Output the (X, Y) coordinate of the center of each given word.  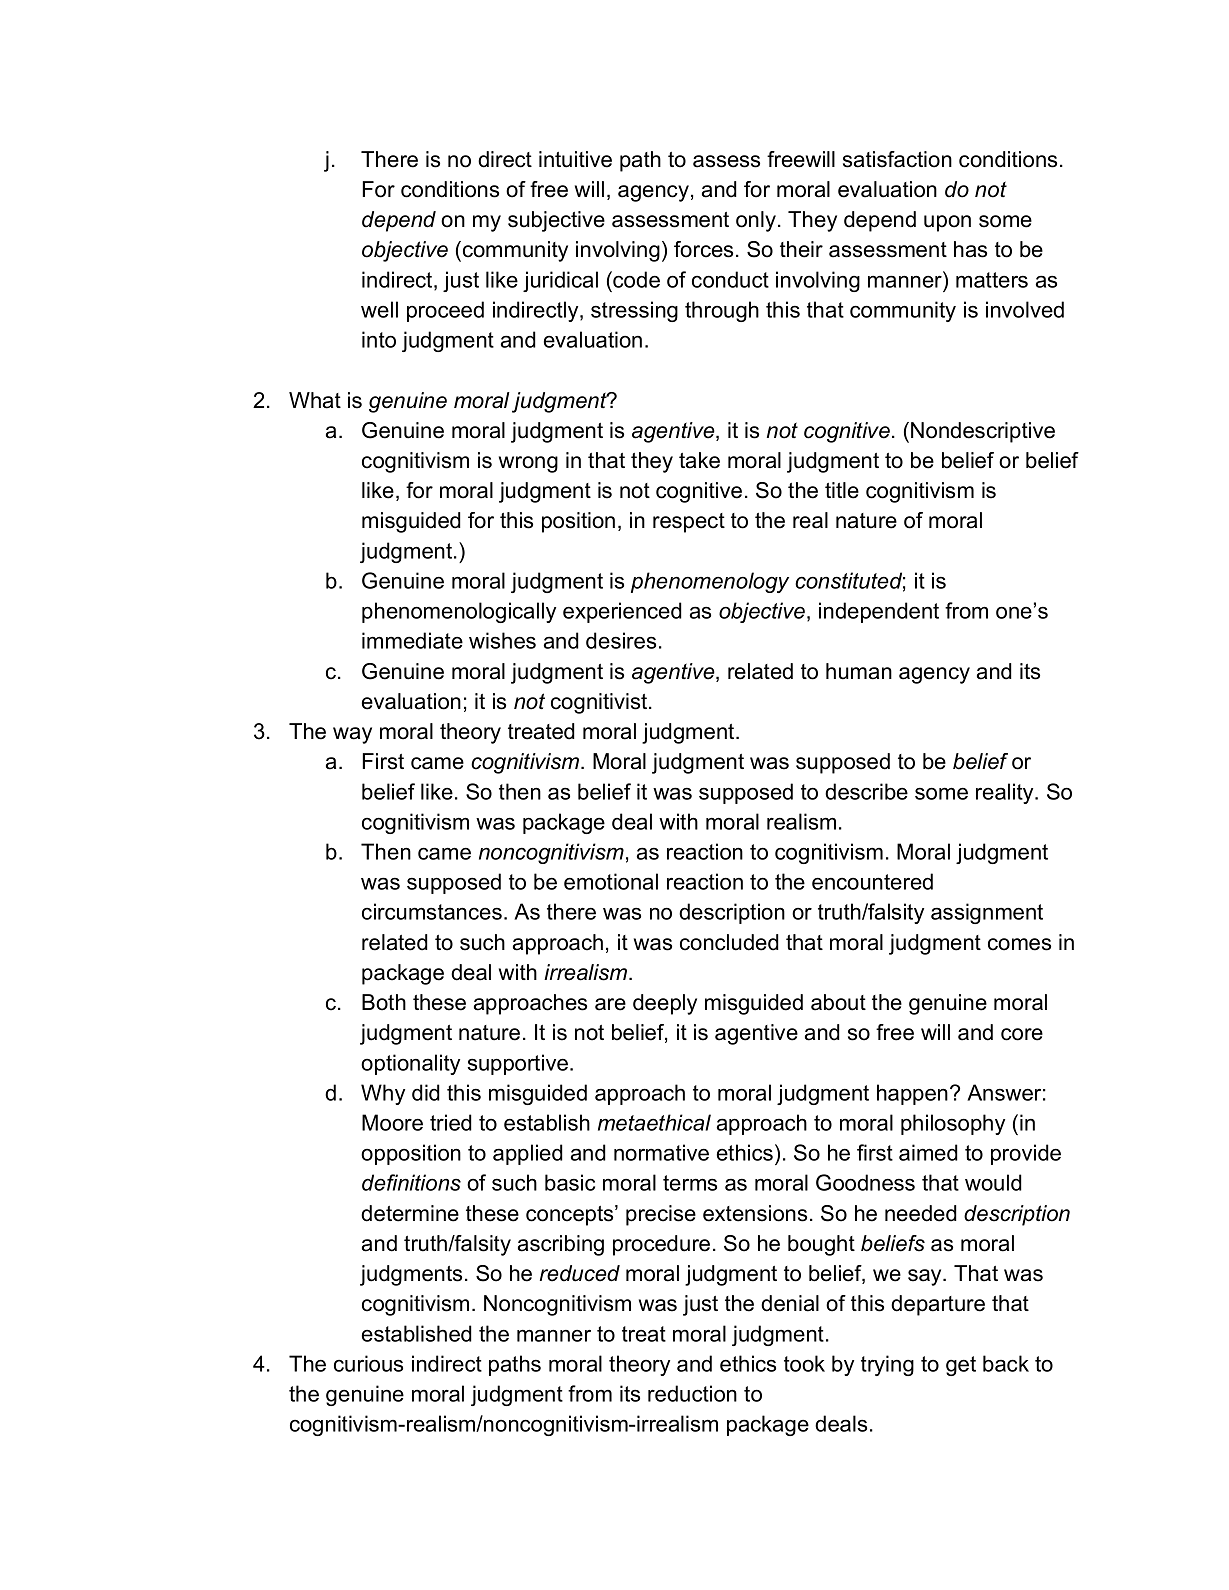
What (315, 400)
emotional (611, 881)
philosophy (953, 1124)
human (859, 671)
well (379, 309)
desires (621, 640)
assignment (987, 913)
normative (661, 1152)
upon (947, 223)
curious (368, 1363)
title (842, 490)
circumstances (432, 911)
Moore (392, 1122)
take (699, 460)
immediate (412, 640)
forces (703, 249)
